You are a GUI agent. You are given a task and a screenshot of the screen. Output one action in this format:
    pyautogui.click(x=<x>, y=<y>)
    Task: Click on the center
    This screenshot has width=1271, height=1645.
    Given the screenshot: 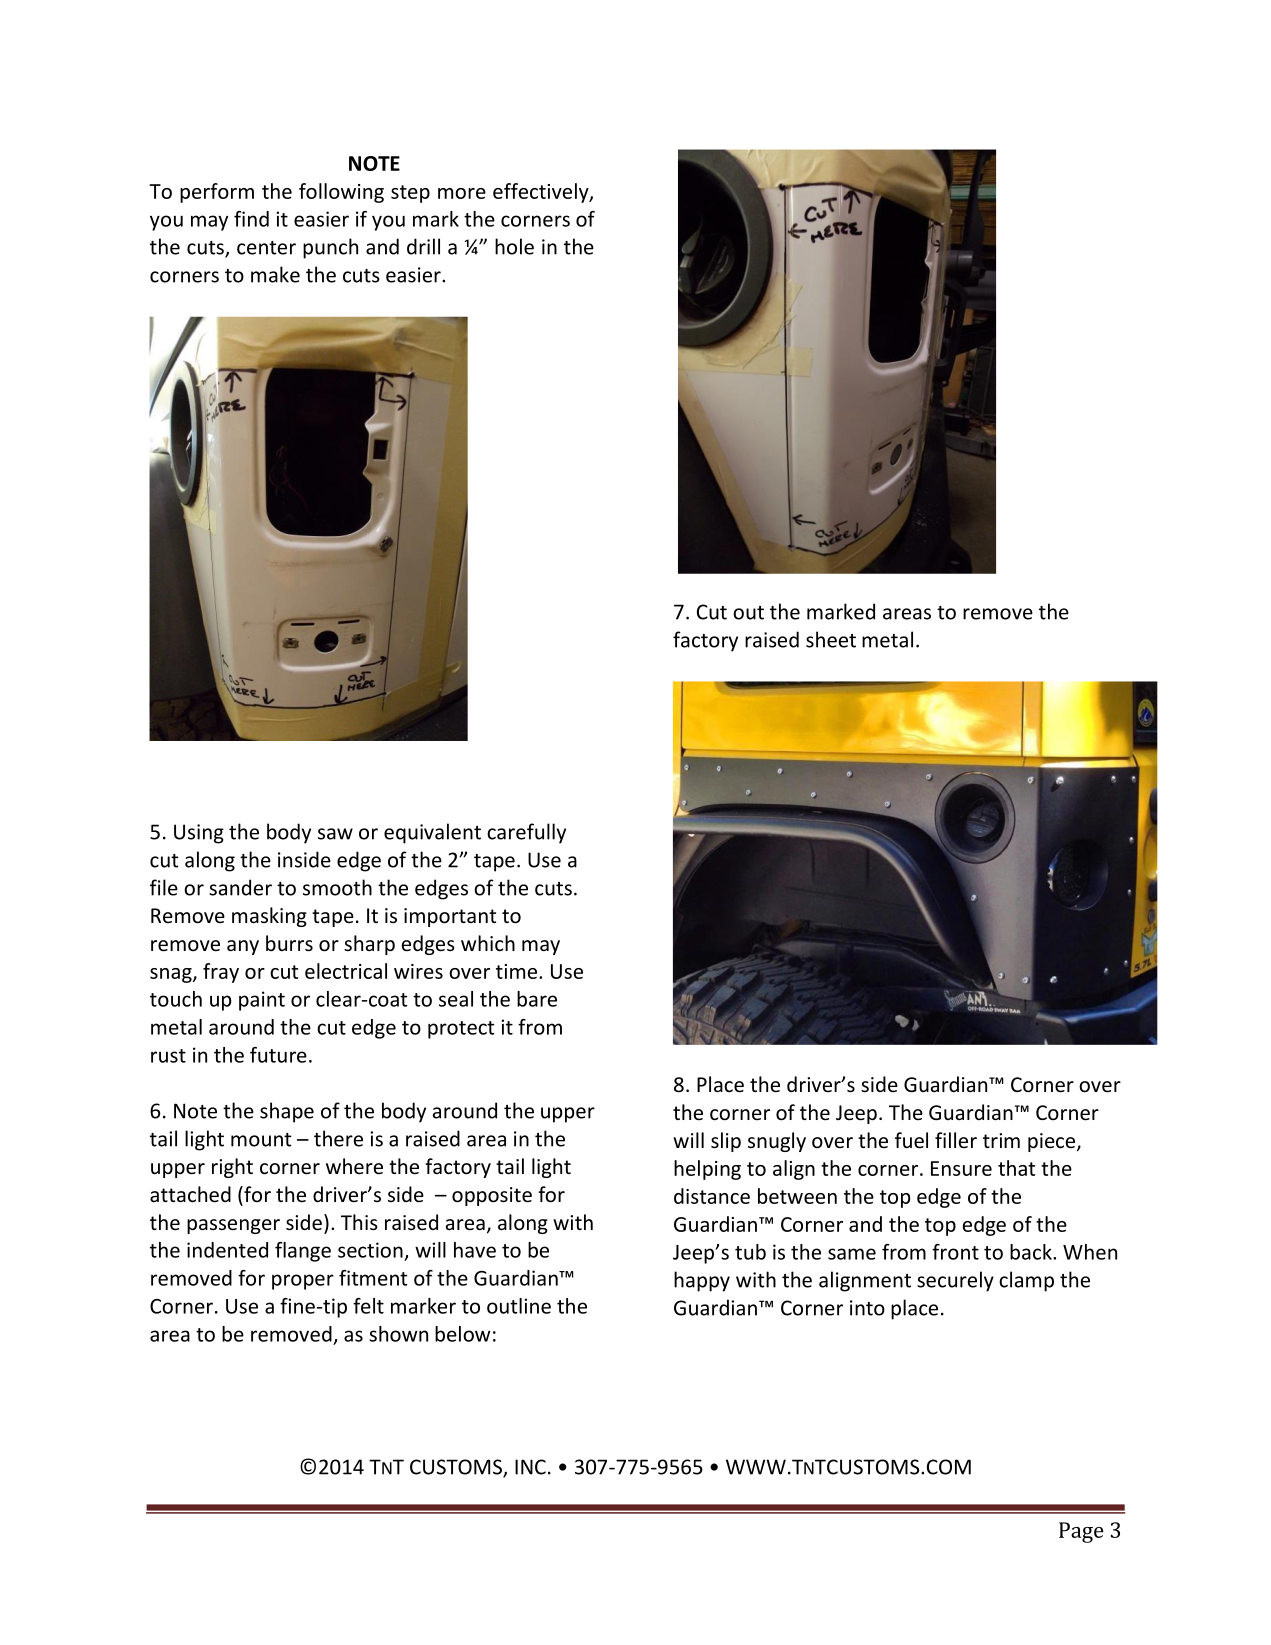 What is the action you would take?
    pyautogui.click(x=266, y=248)
